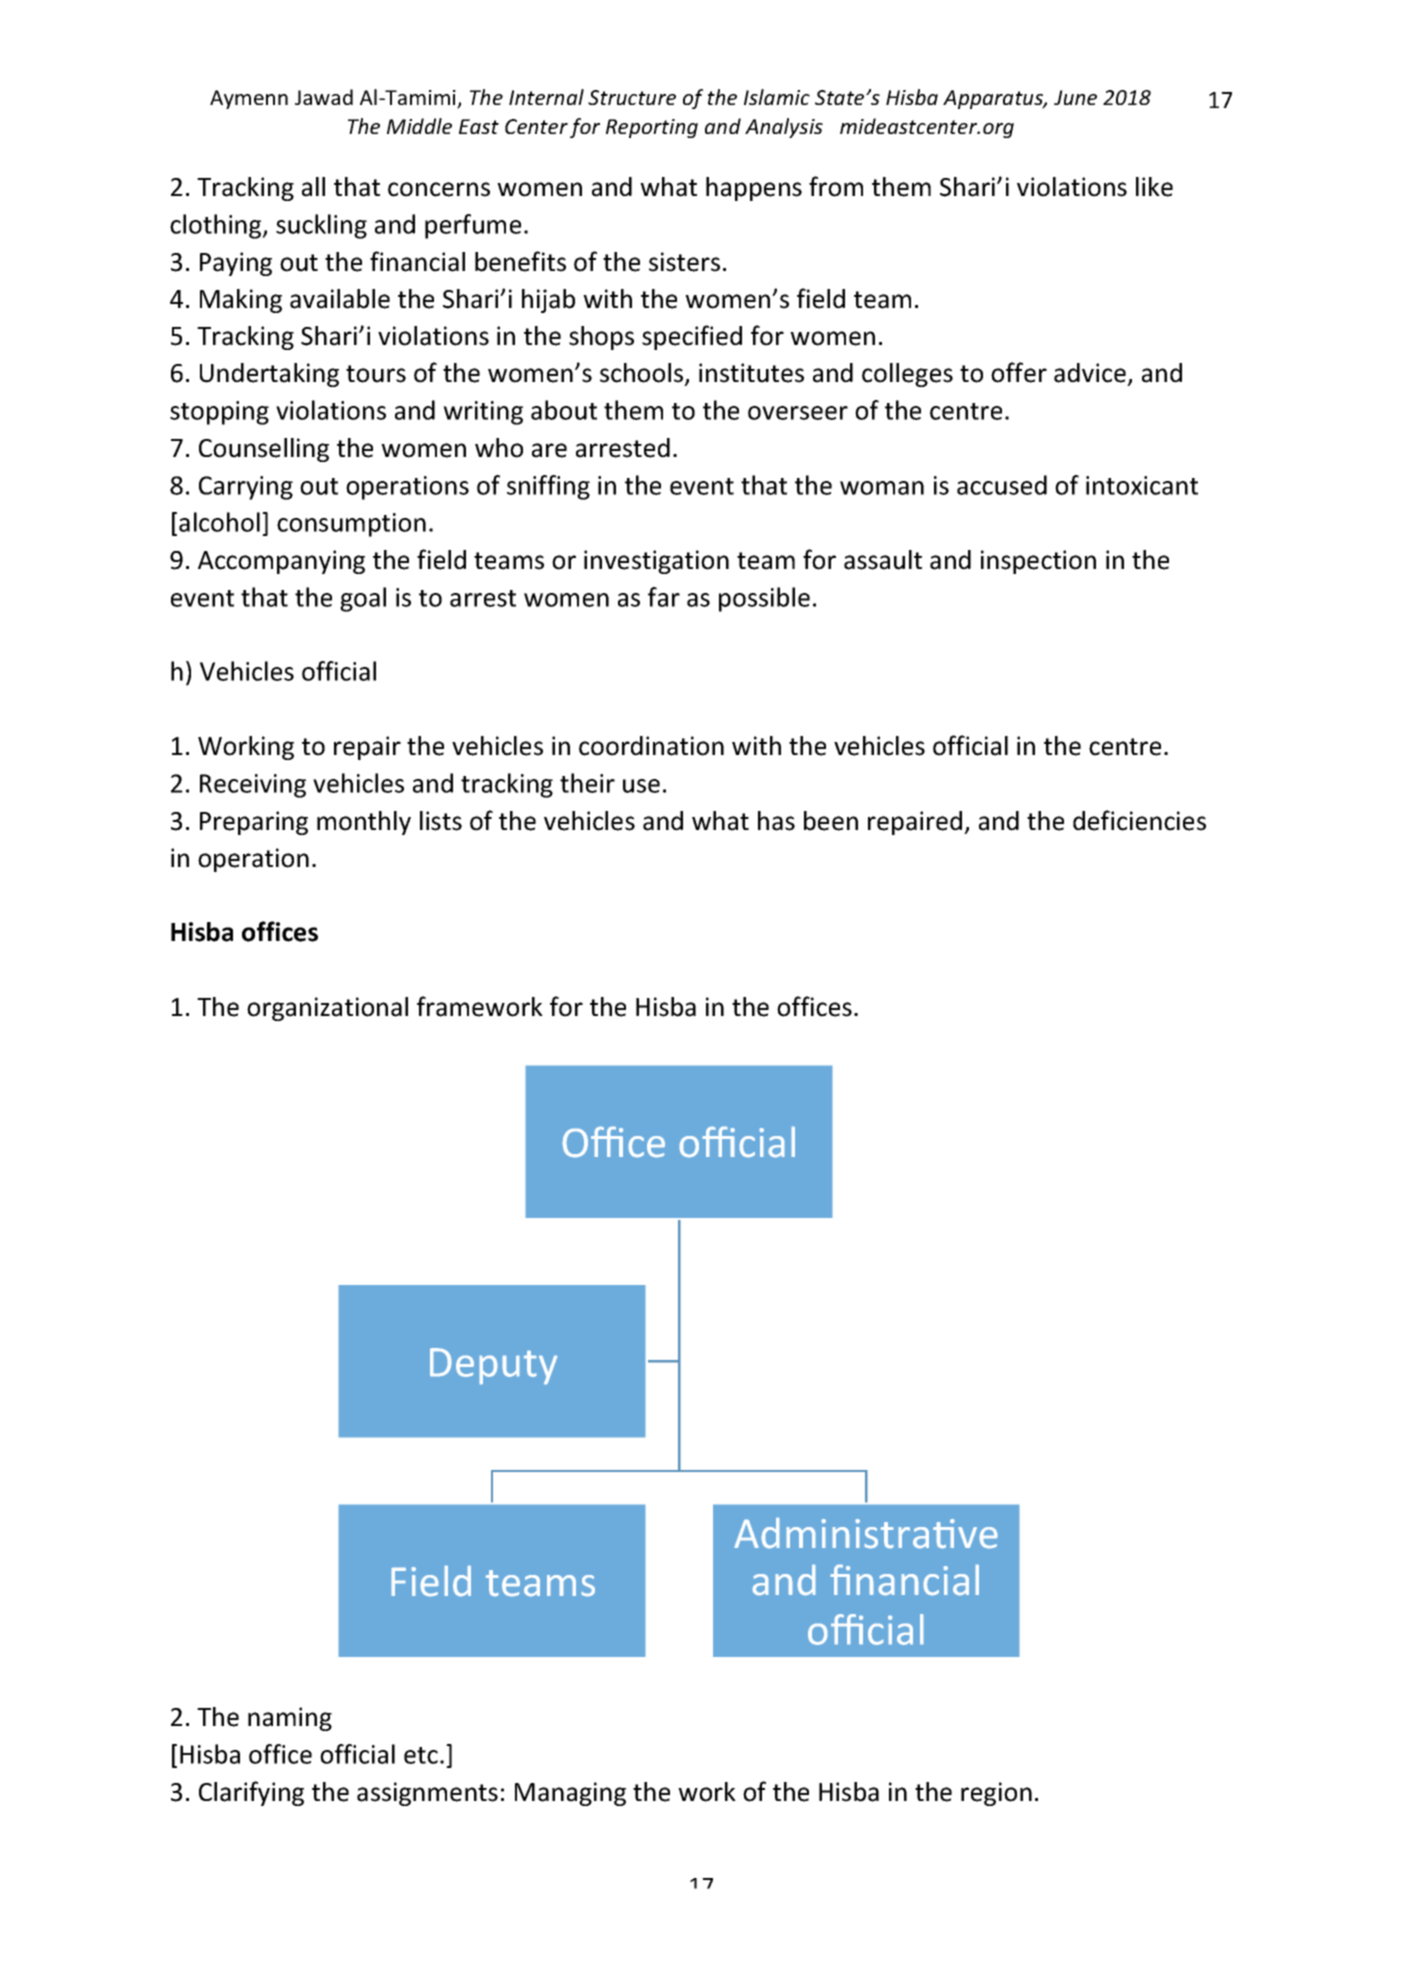  Describe the element at coordinates (1075, 97) in the screenshot. I see `June` at that location.
